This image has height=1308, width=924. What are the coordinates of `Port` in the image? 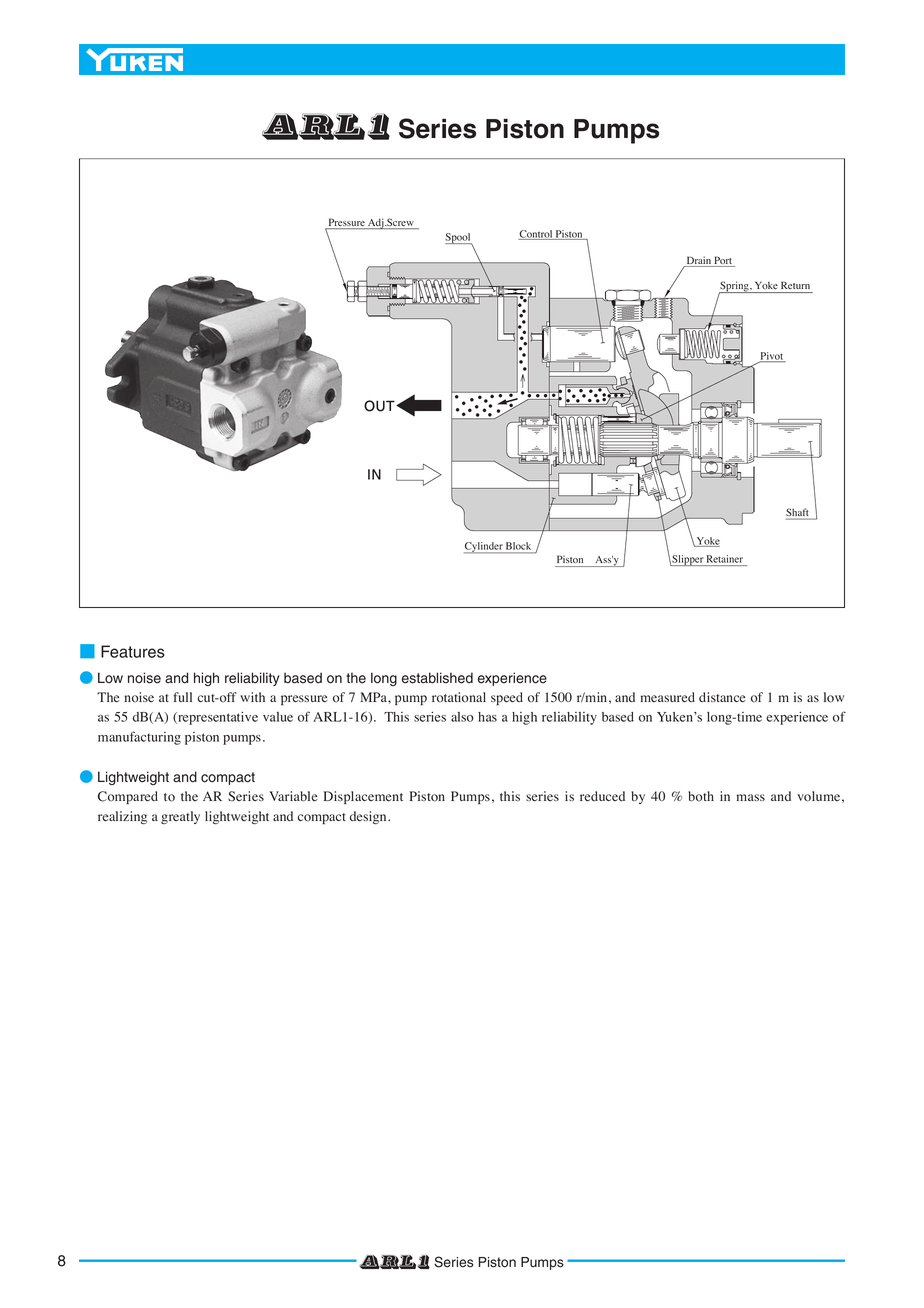 It's located at (723, 261).
